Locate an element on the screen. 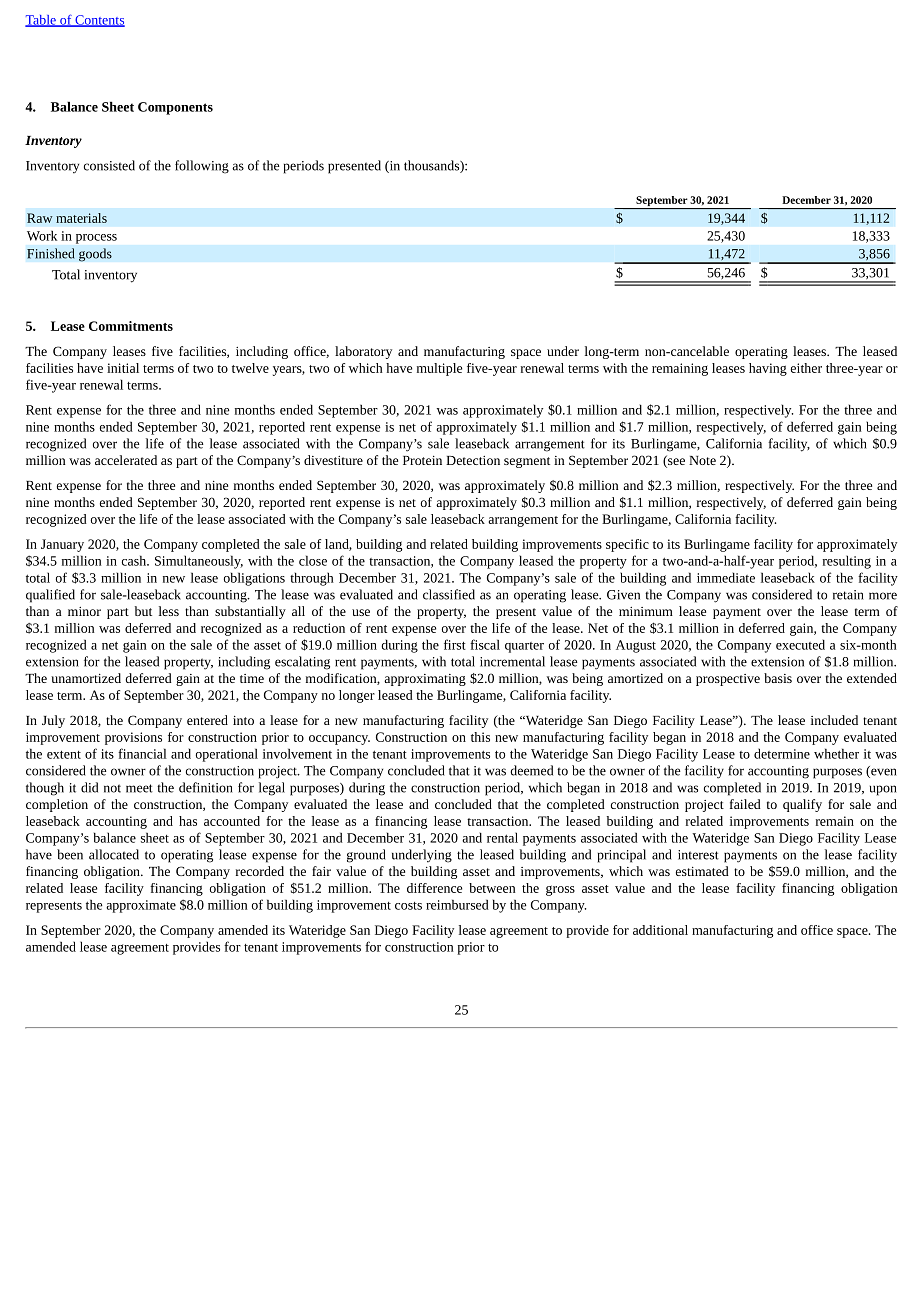 The height and width of the screenshot is (1308, 924). either is located at coordinates (806, 368).
